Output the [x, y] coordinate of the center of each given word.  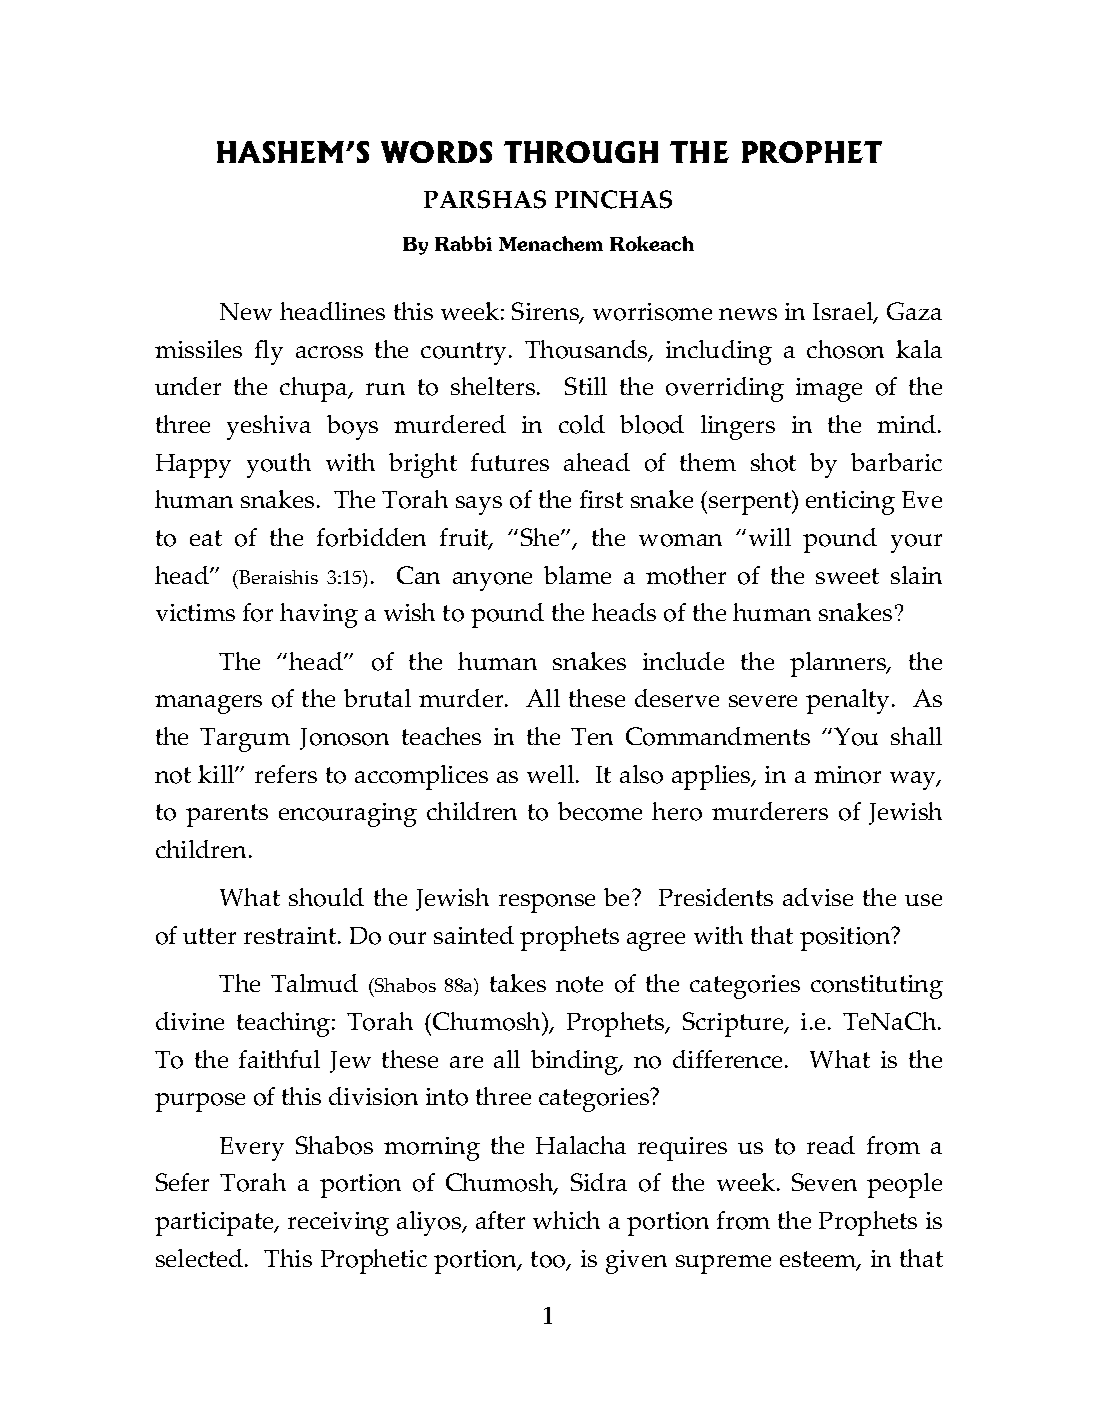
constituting [877, 987]
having [319, 615]
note [579, 984]
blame [577, 575]
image [829, 390]
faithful [279, 1059]
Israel [844, 313]
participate [215, 1224]
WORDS [436, 152]
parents [227, 815]
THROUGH [581, 152]
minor [847, 775]
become [600, 811]
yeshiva [269, 427]
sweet [847, 576]
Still [586, 386]
